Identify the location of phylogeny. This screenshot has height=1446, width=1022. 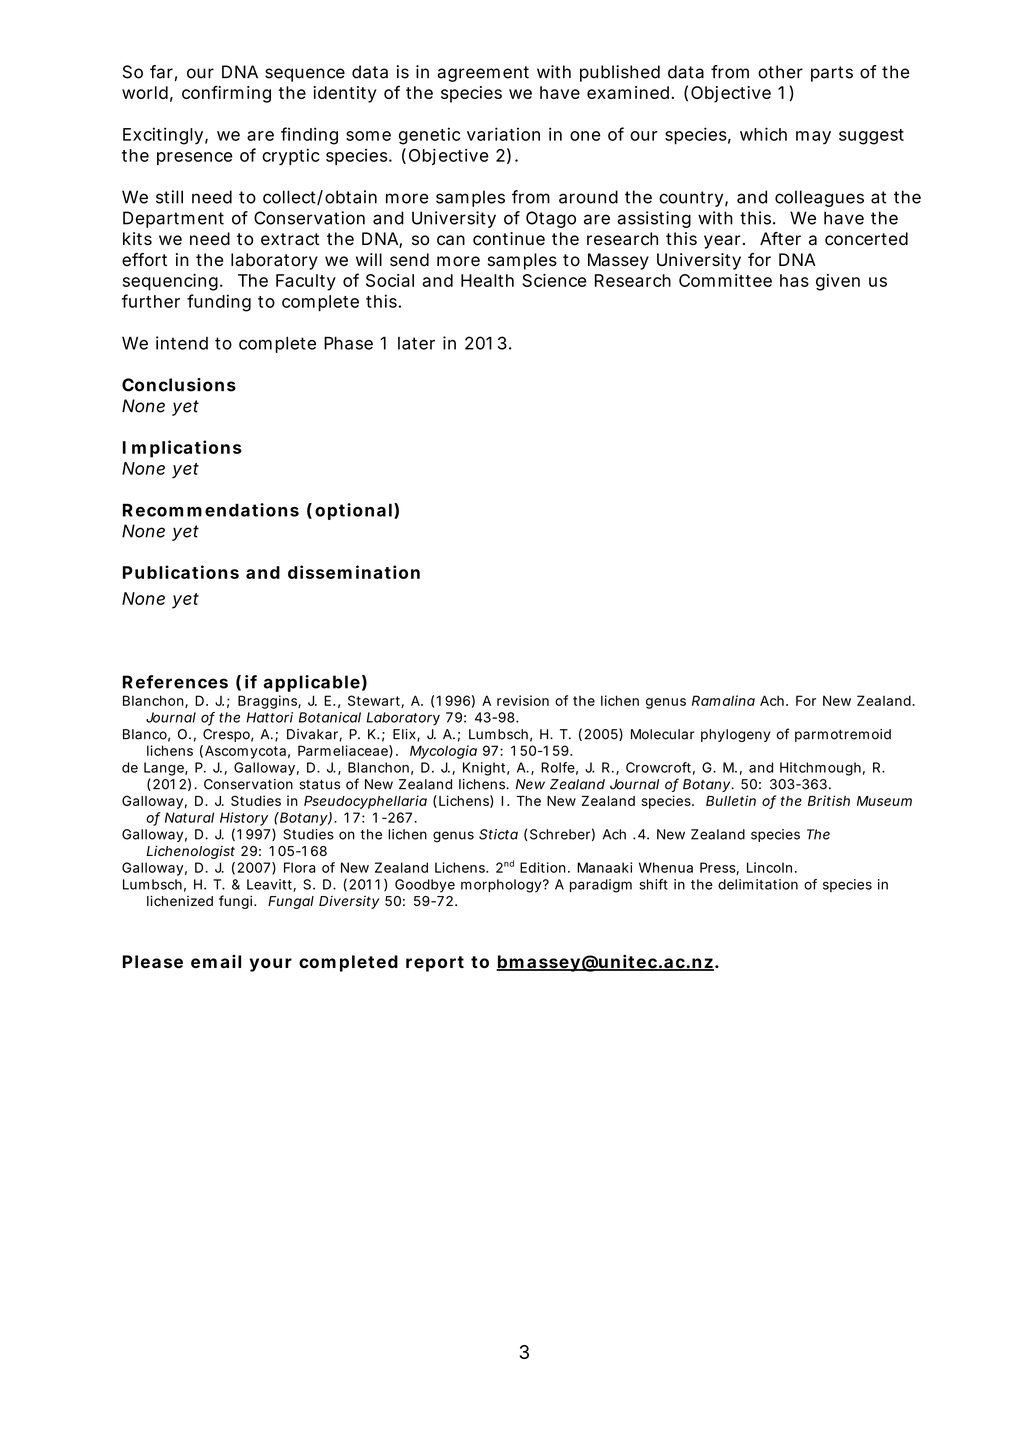
(736, 735).
